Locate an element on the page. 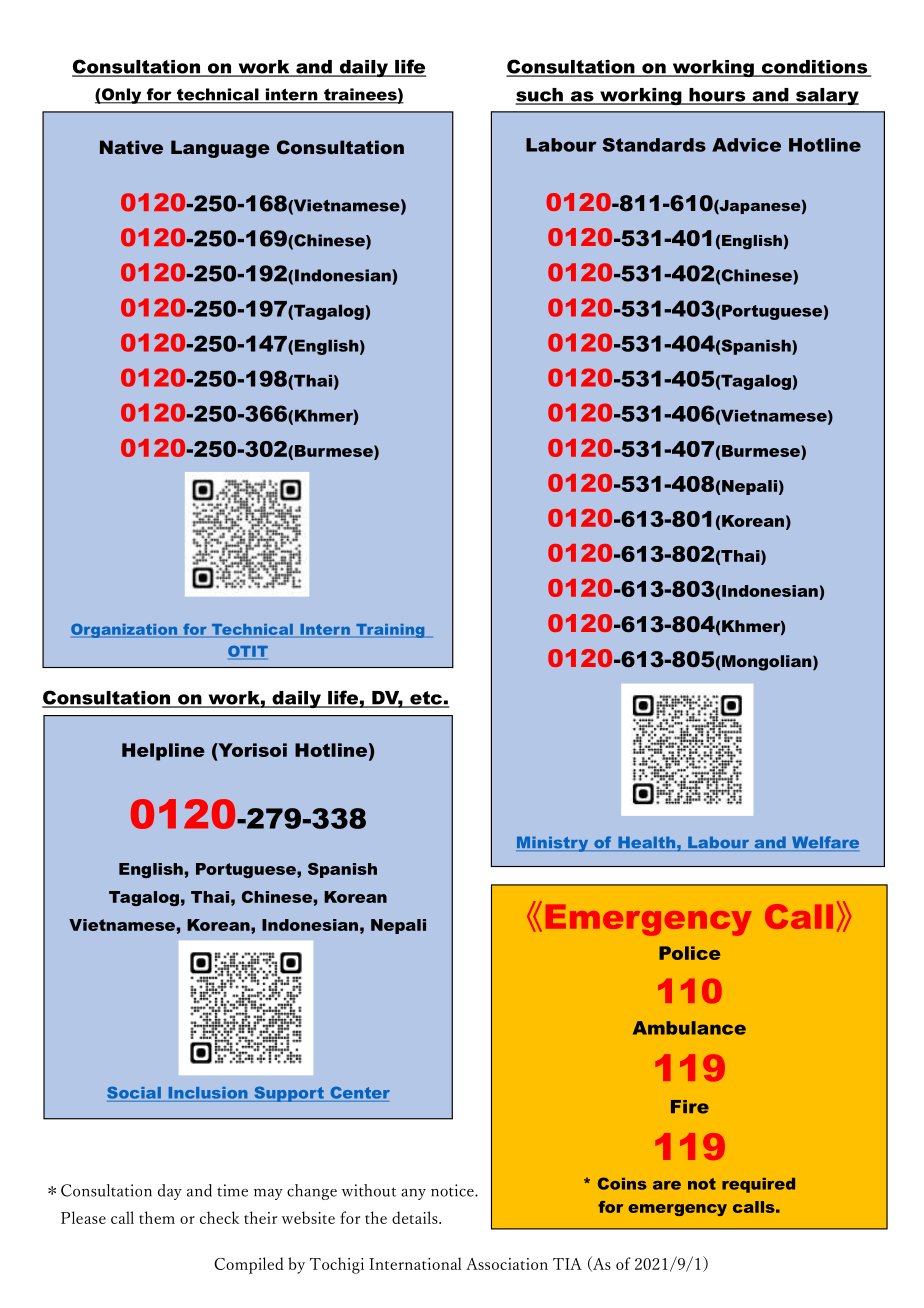 This document has width=924, height=1308. Police is located at coordinates (689, 953).
